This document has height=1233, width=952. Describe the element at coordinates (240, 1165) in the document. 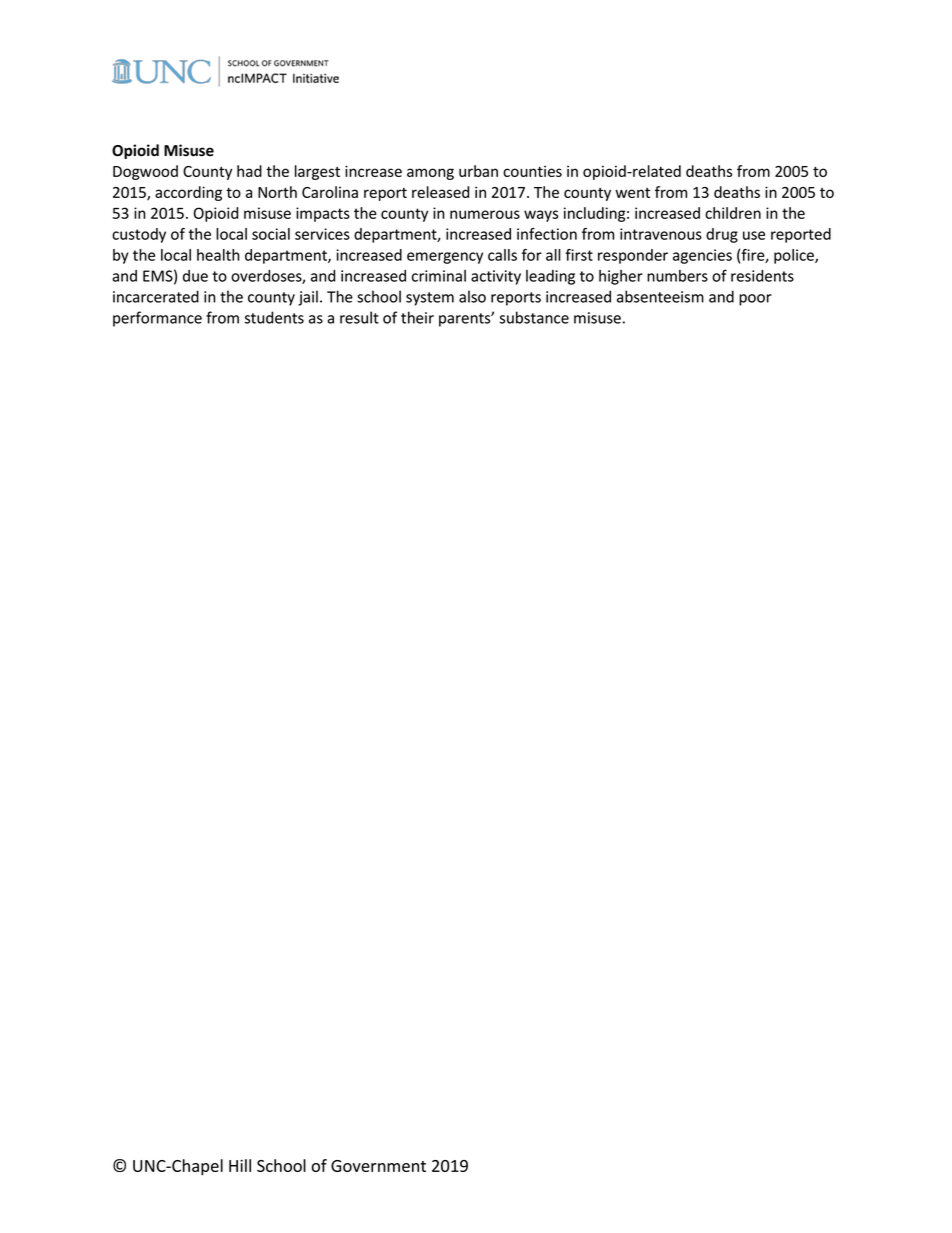

I see `Hill` at that location.
